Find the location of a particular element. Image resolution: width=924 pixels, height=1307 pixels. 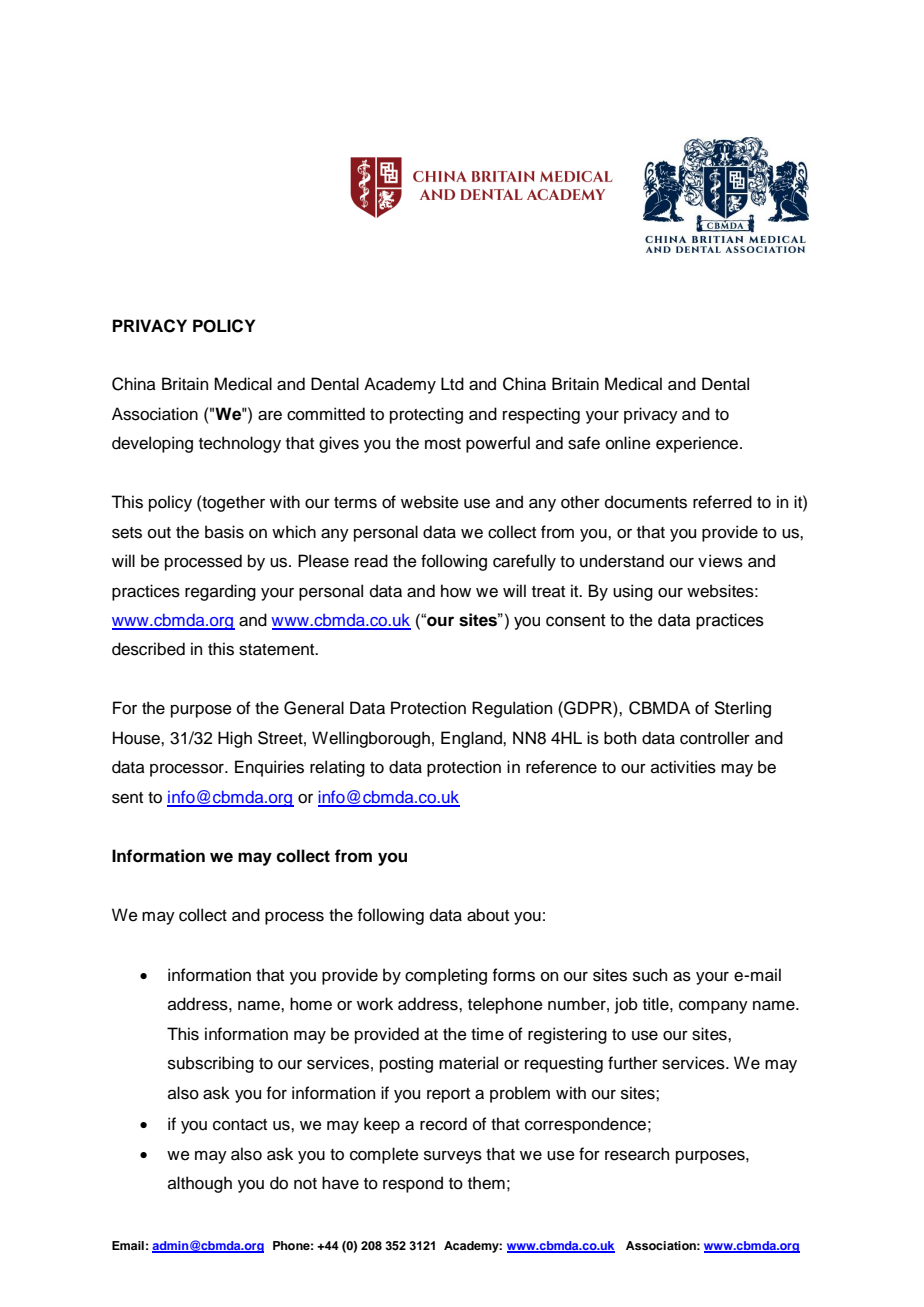

how is located at coordinates (456, 591).
